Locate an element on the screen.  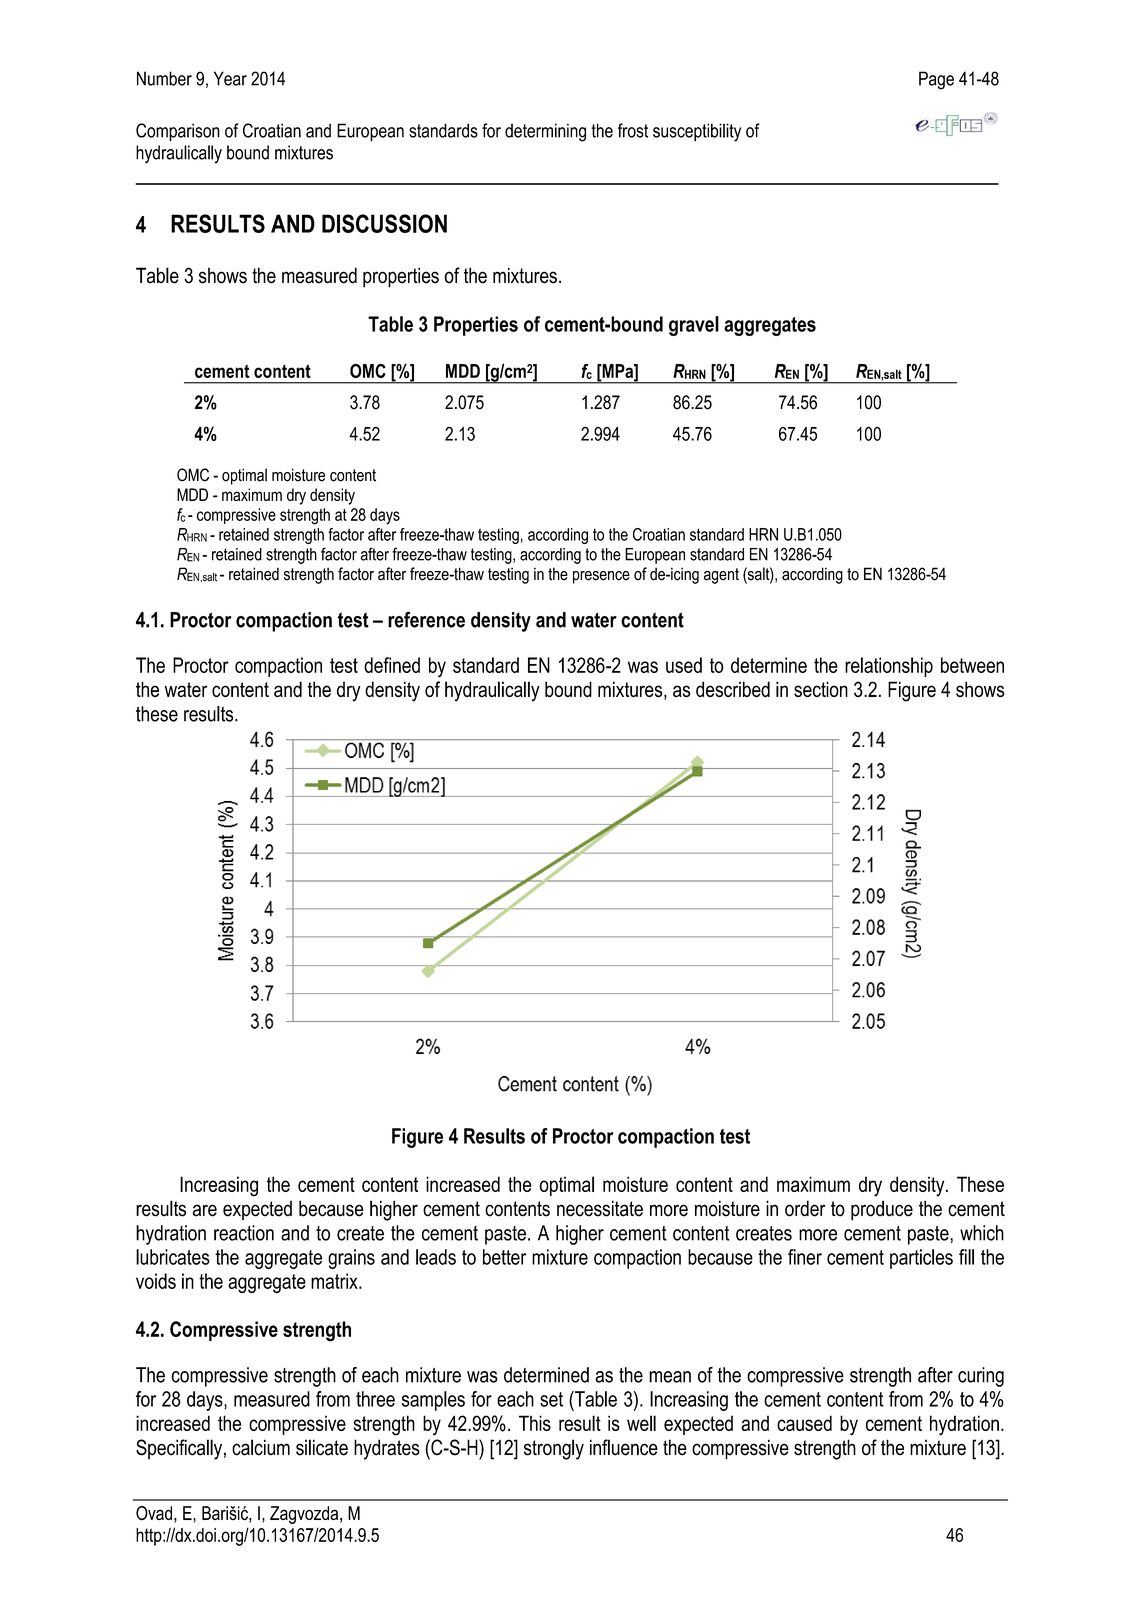
curing is located at coordinates (981, 1377).
